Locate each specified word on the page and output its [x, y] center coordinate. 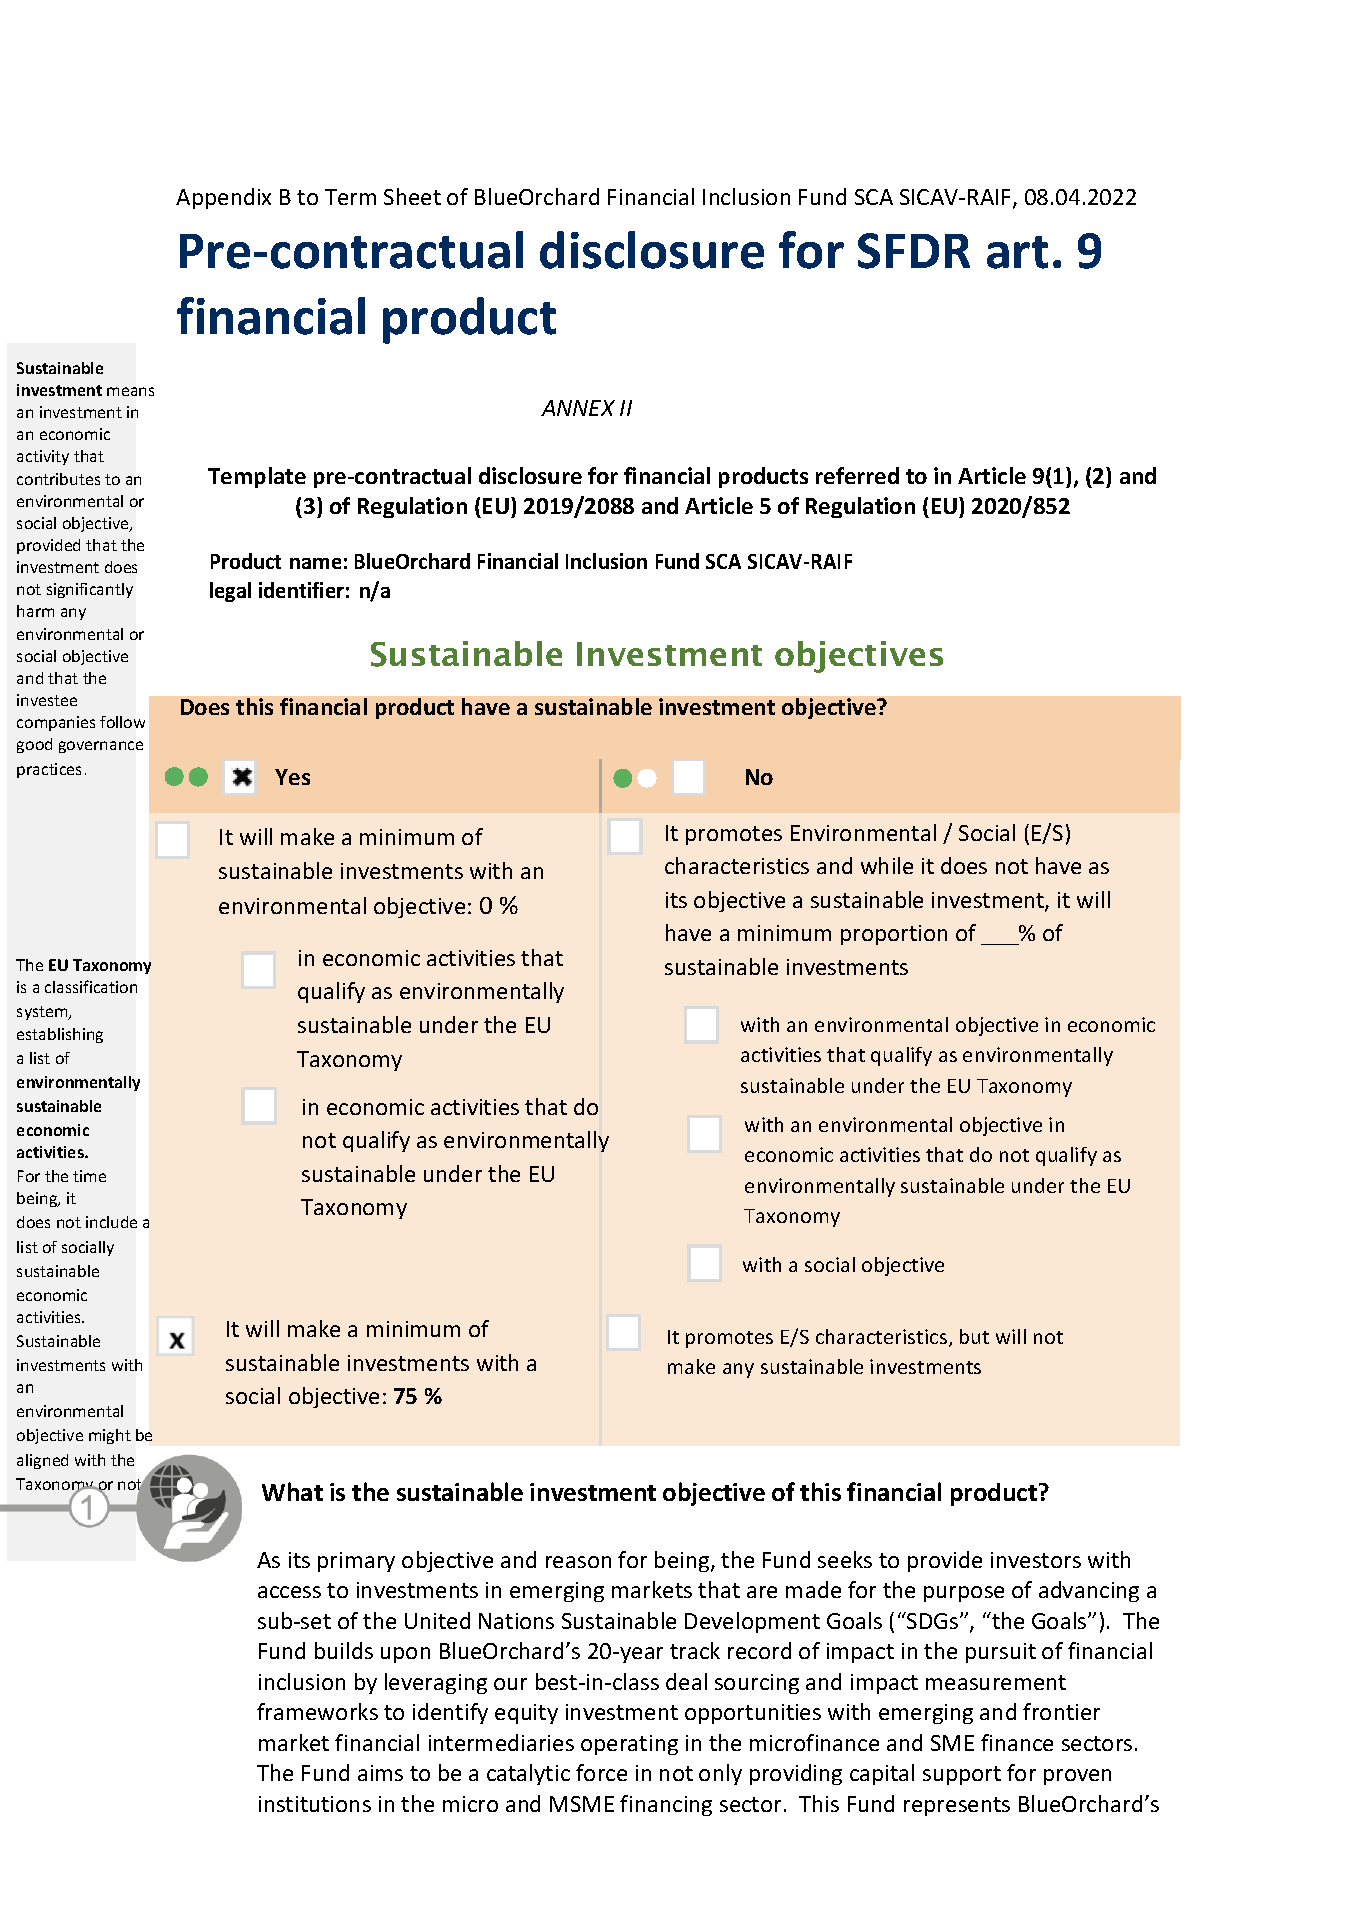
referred [857, 475]
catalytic [528, 1774]
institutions [315, 1804]
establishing [60, 1035]
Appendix [223, 198]
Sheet [412, 196]
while [887, 865]
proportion [894, 935]
